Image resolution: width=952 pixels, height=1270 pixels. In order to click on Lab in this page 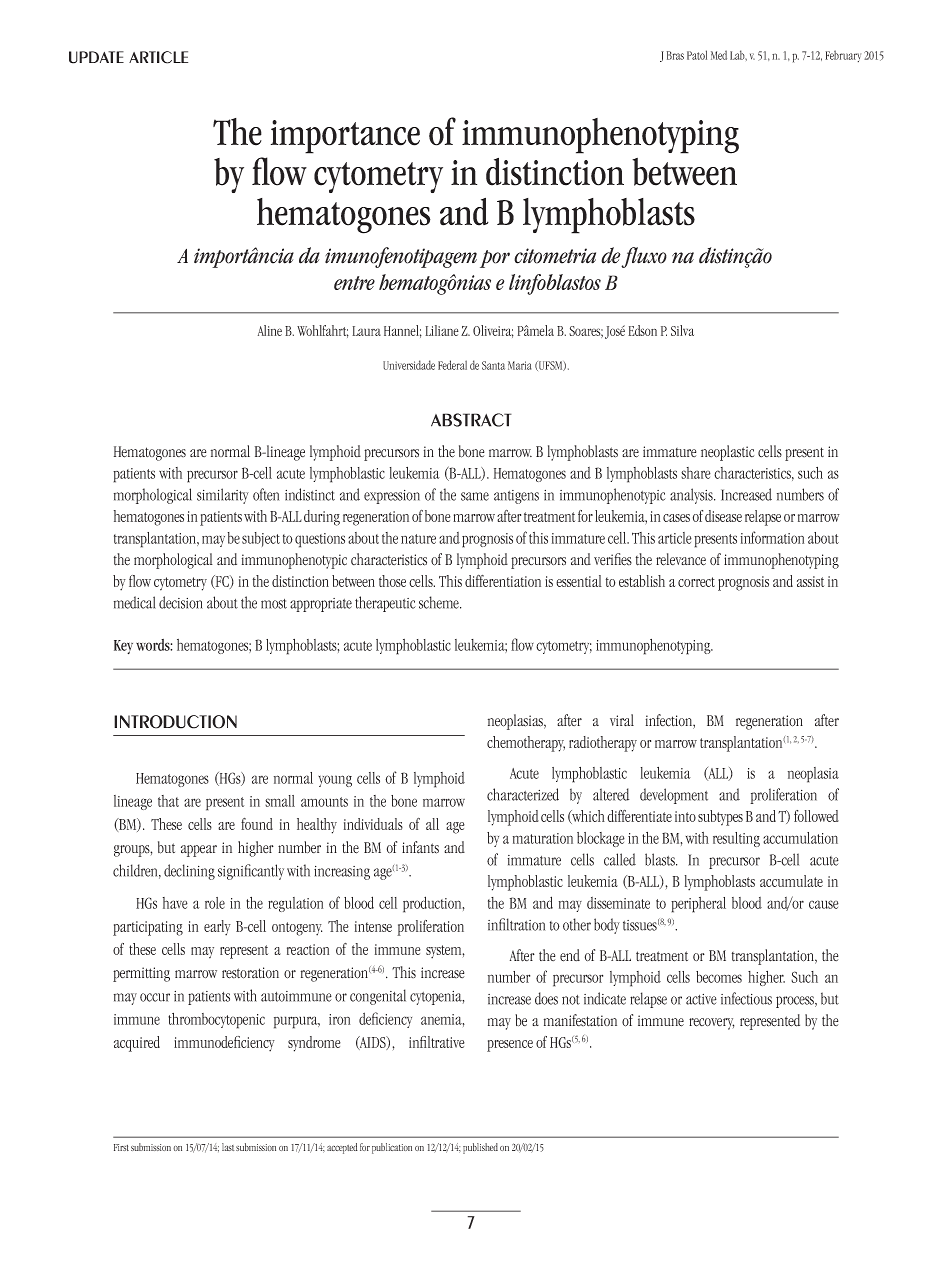, I will do `click(738, 55)`.
